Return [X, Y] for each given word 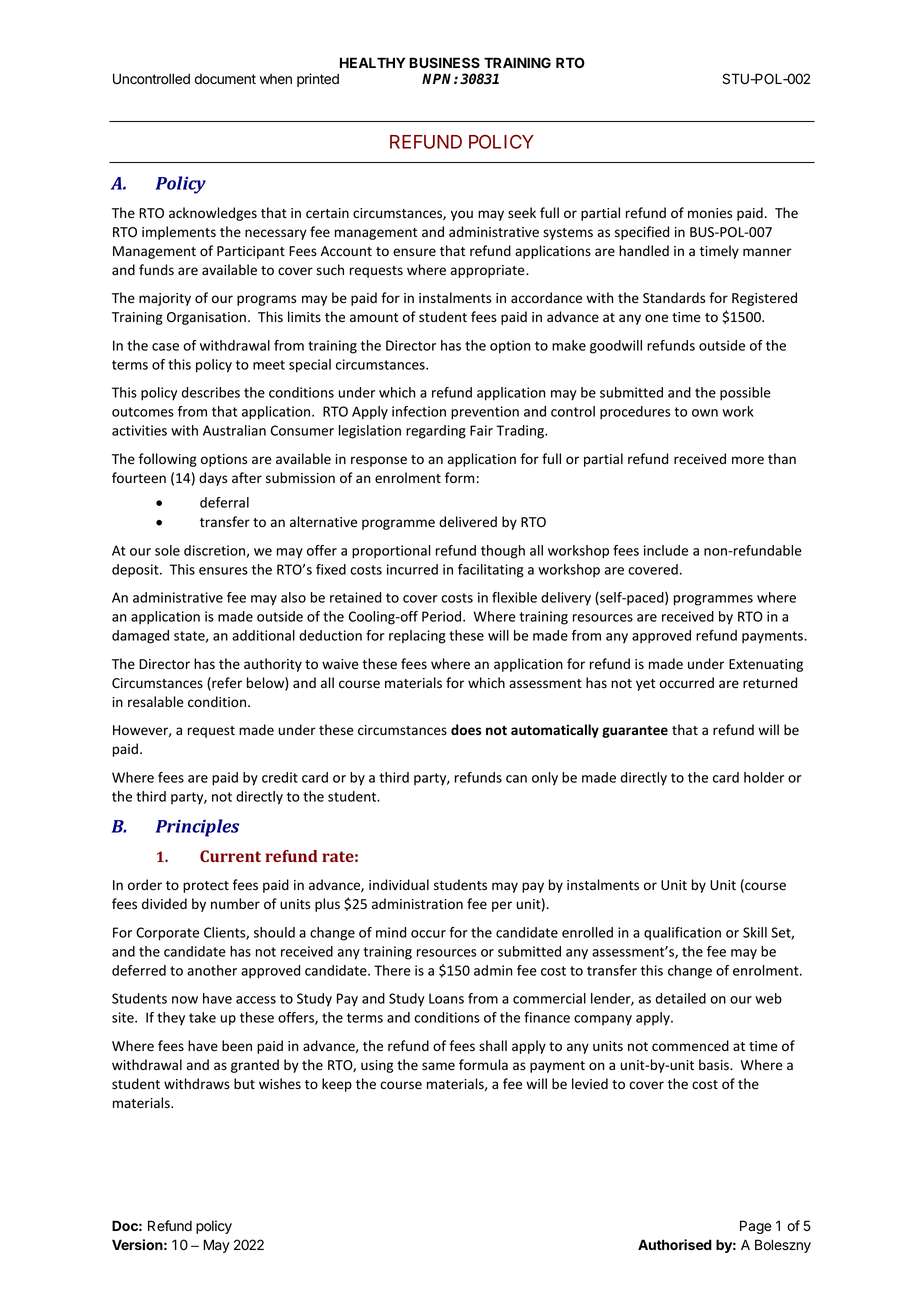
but [244, 1083]
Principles [197, 828]
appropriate [489, 271]
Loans [446, 998]
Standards [674, 298]
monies [710, 213]
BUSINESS [444, 62]
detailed [681, 998]
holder [764, 777]
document [225, 79]
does [466, 730]
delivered [468, 522]
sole [167, 550]
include [666, 550]
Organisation [206, 318]
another [212, 970]
